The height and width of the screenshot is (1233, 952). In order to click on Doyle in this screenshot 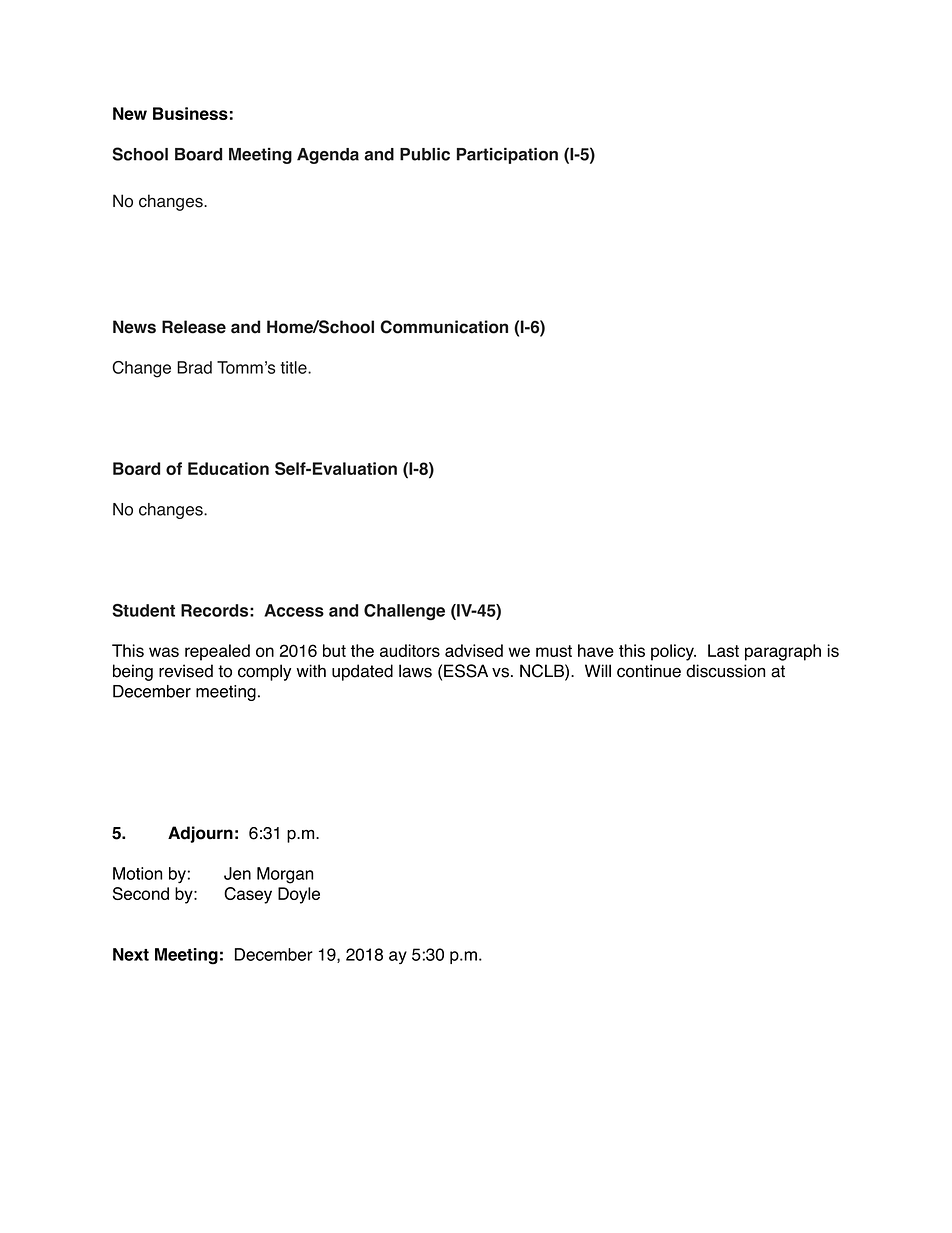, I will do `click(299, 895)`.
